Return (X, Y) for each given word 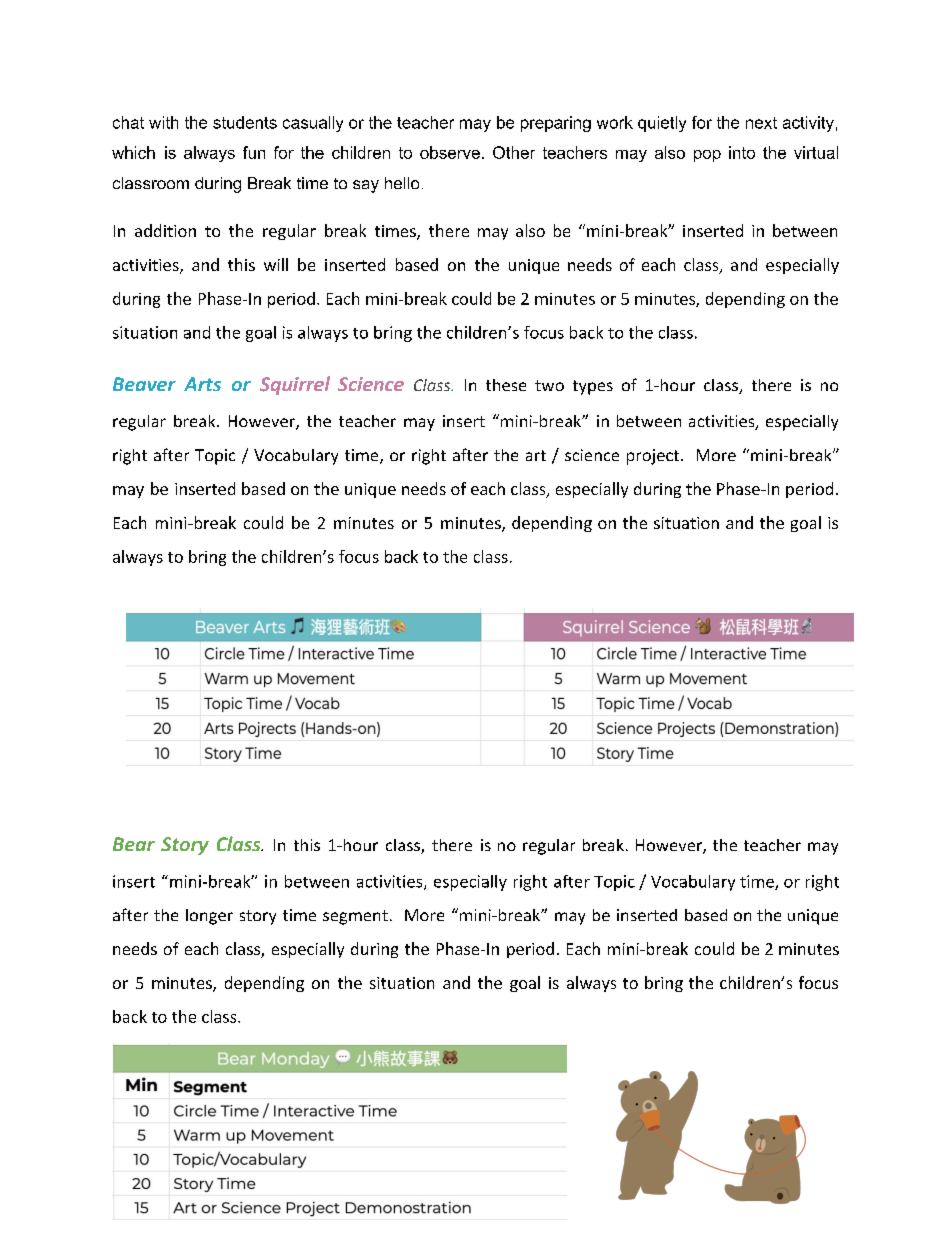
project (653, 457)
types (593, 387)
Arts (202, 384)
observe (450, 152)
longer (209, 917)
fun (254, 152)
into (742, 152)
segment (355, 917)
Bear (134, 844)
